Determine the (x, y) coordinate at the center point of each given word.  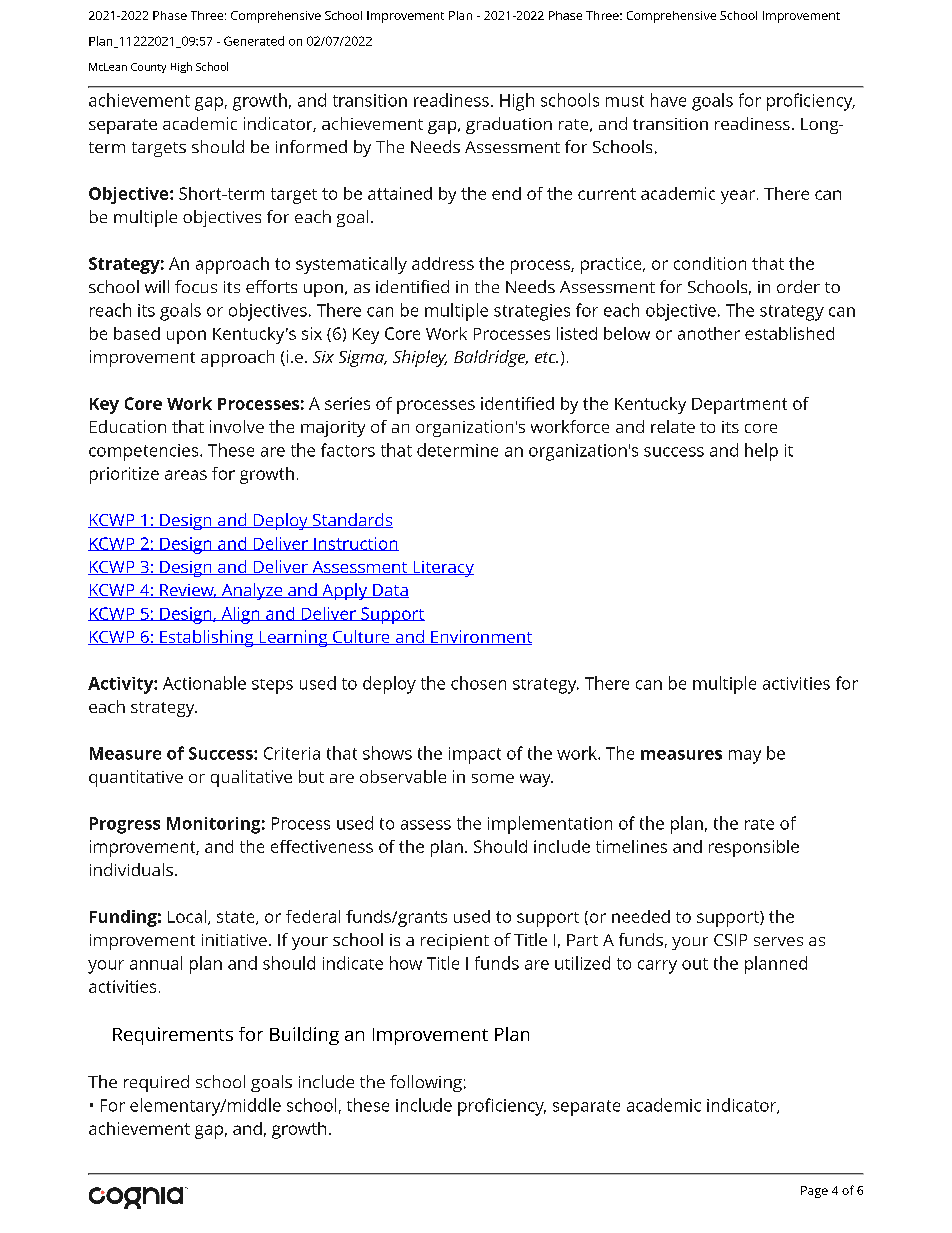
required (156, 1083)
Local (187, 916)
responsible (754, 848)
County (148, 68)
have (668, 100)
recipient (455, 942)
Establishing (207, 638)
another (709, 333)
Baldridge (491, 358)
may (745, 757)
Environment (480, 637)
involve (237, 426)
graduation (509, 125)
